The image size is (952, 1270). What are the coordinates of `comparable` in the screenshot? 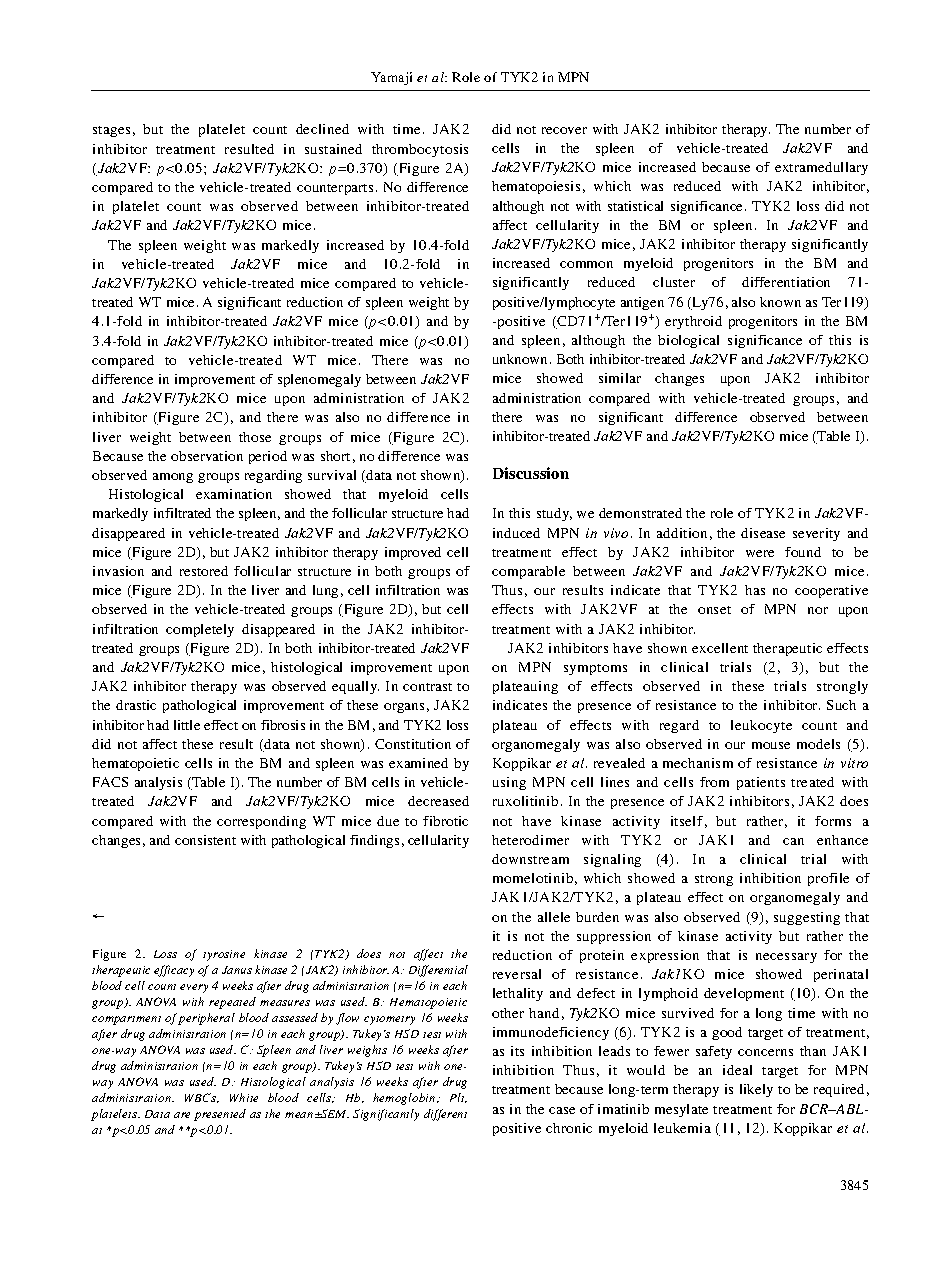 It's located at (528, 572).
